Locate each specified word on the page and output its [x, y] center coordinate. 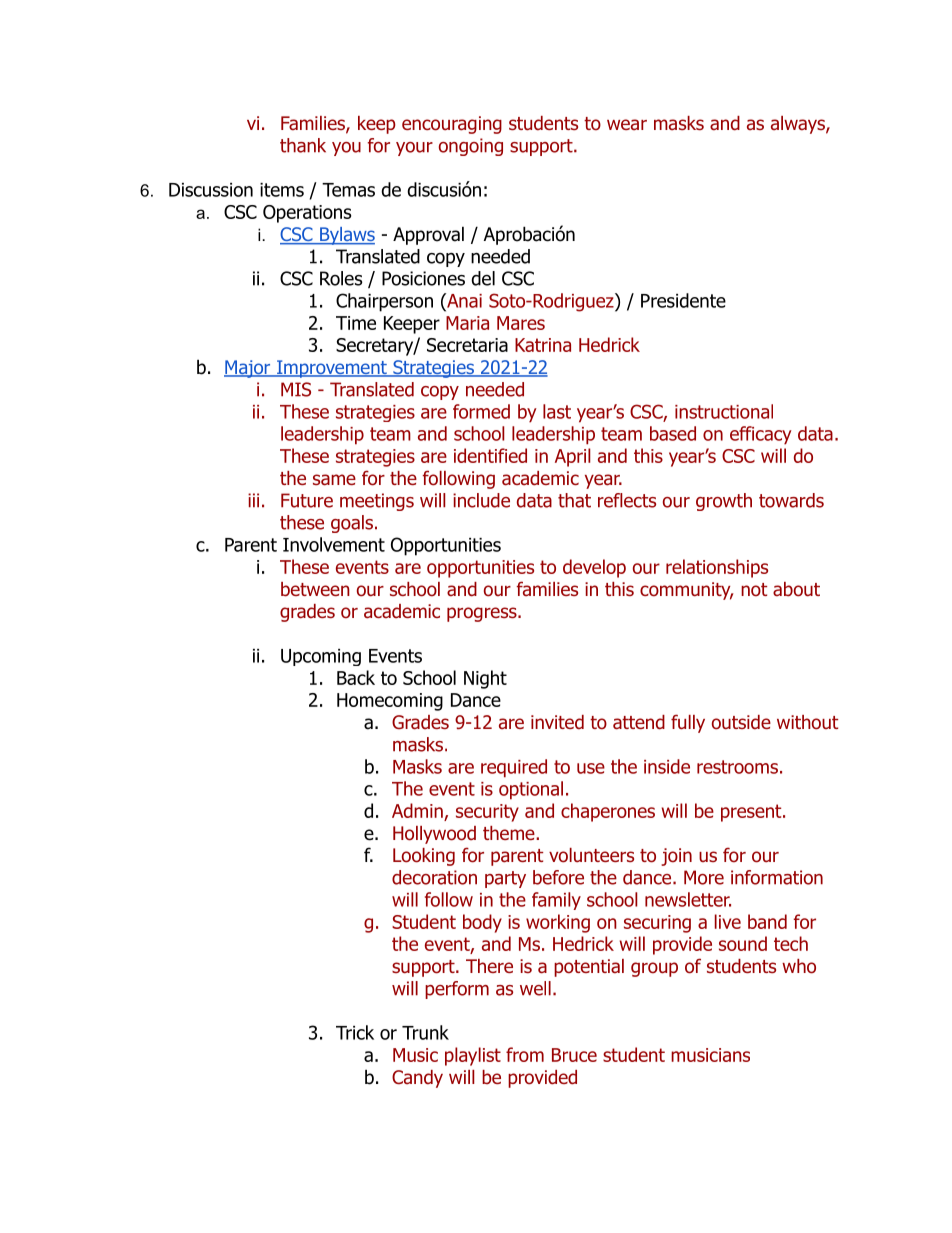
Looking [424, 857]
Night [485, 679]
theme [510, 833]
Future [307, 500]
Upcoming [321, 657]
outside [741, 722]
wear [627, 125]
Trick [355, 1032]
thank [303, 145]
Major [248, 369]
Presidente [683, 300]
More [704, 877]
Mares [521, 323]
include [481, 500]
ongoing [471, 147]
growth [724, 502]
